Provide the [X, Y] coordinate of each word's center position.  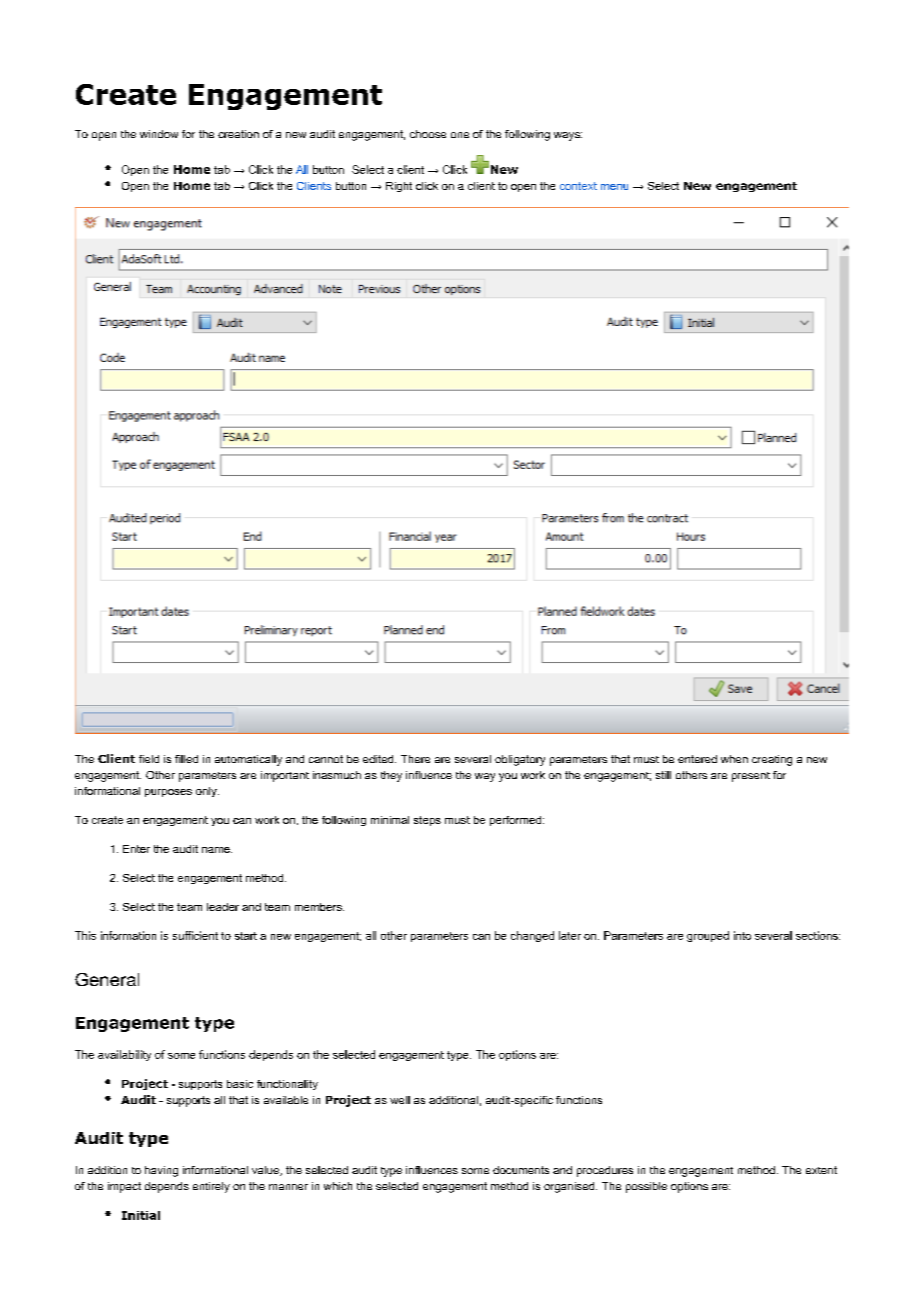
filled [186, 759]
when [734, 759]
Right [399, 187]
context [578, 186]
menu [614, 187]
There [415, 759]
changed [532, 936]
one [460, 135]
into [742, 935]
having [161, 1171]
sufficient [195, 935]
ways [568, 136]
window [159, 134]
